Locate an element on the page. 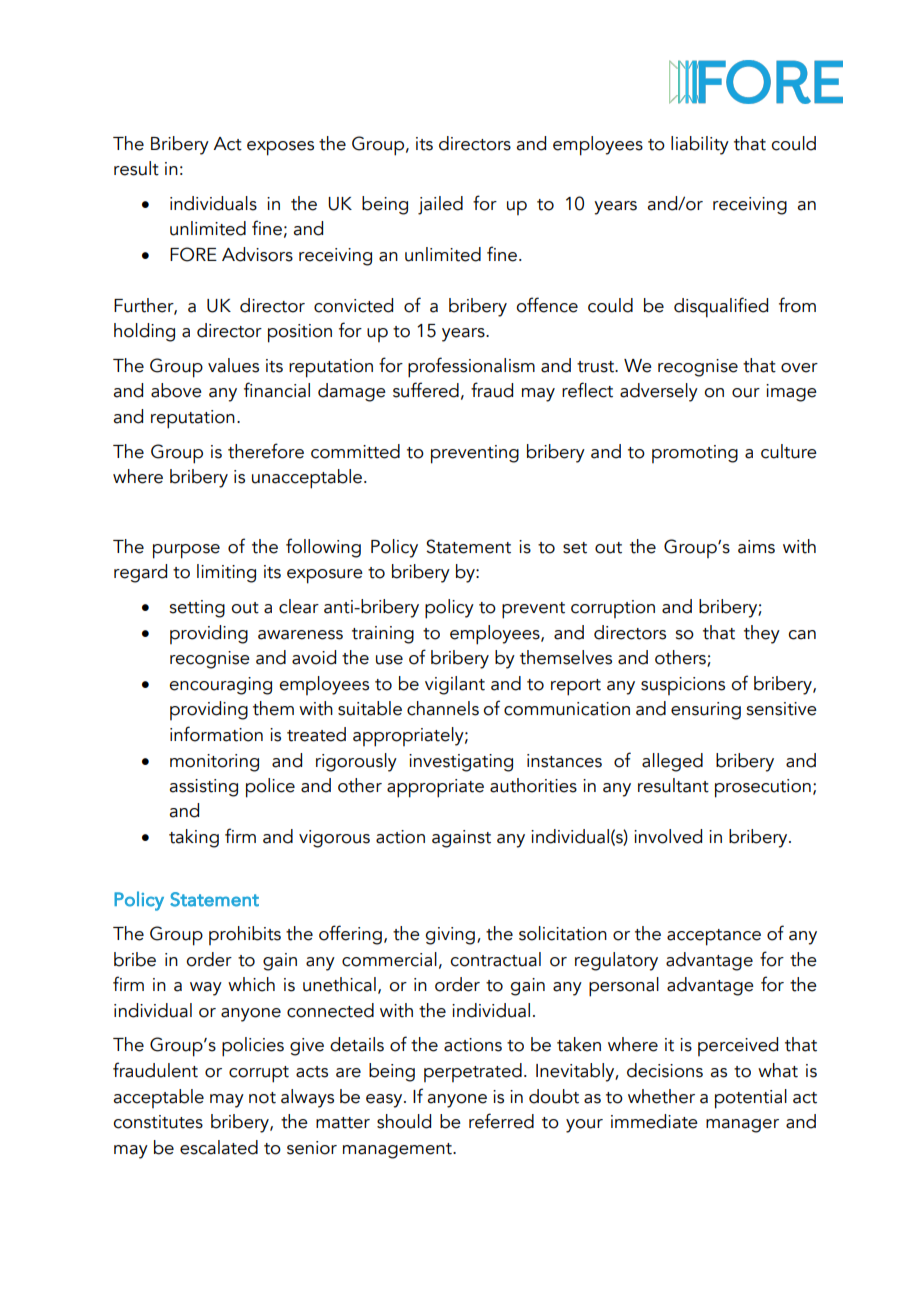 Image resolution: width=924 pixels, height=1308 pixels. referred is located at coordinates (501, 1121).
